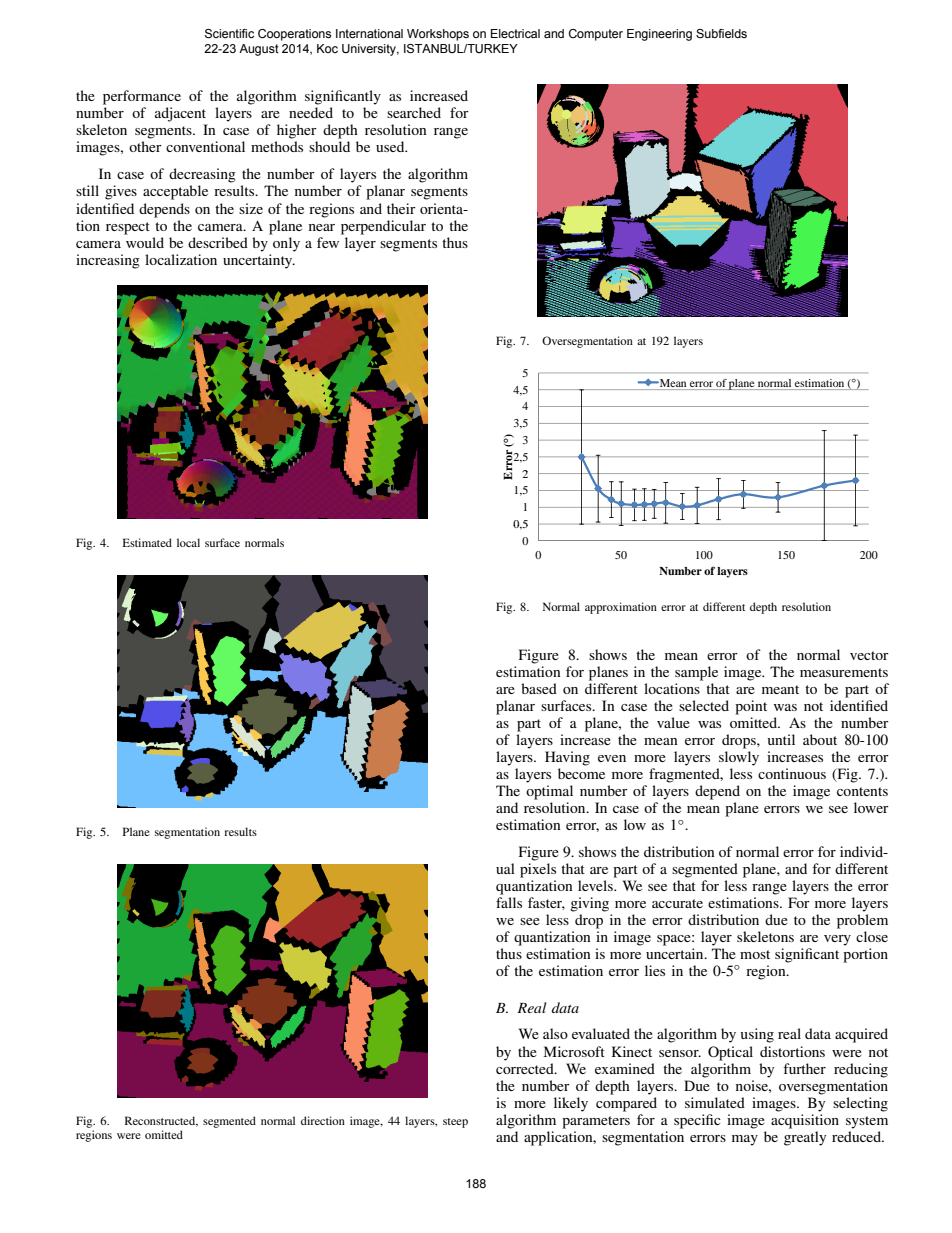 The width and height of the screenshot is (952, 1233). I want to click on performance, so click(142, 97).
